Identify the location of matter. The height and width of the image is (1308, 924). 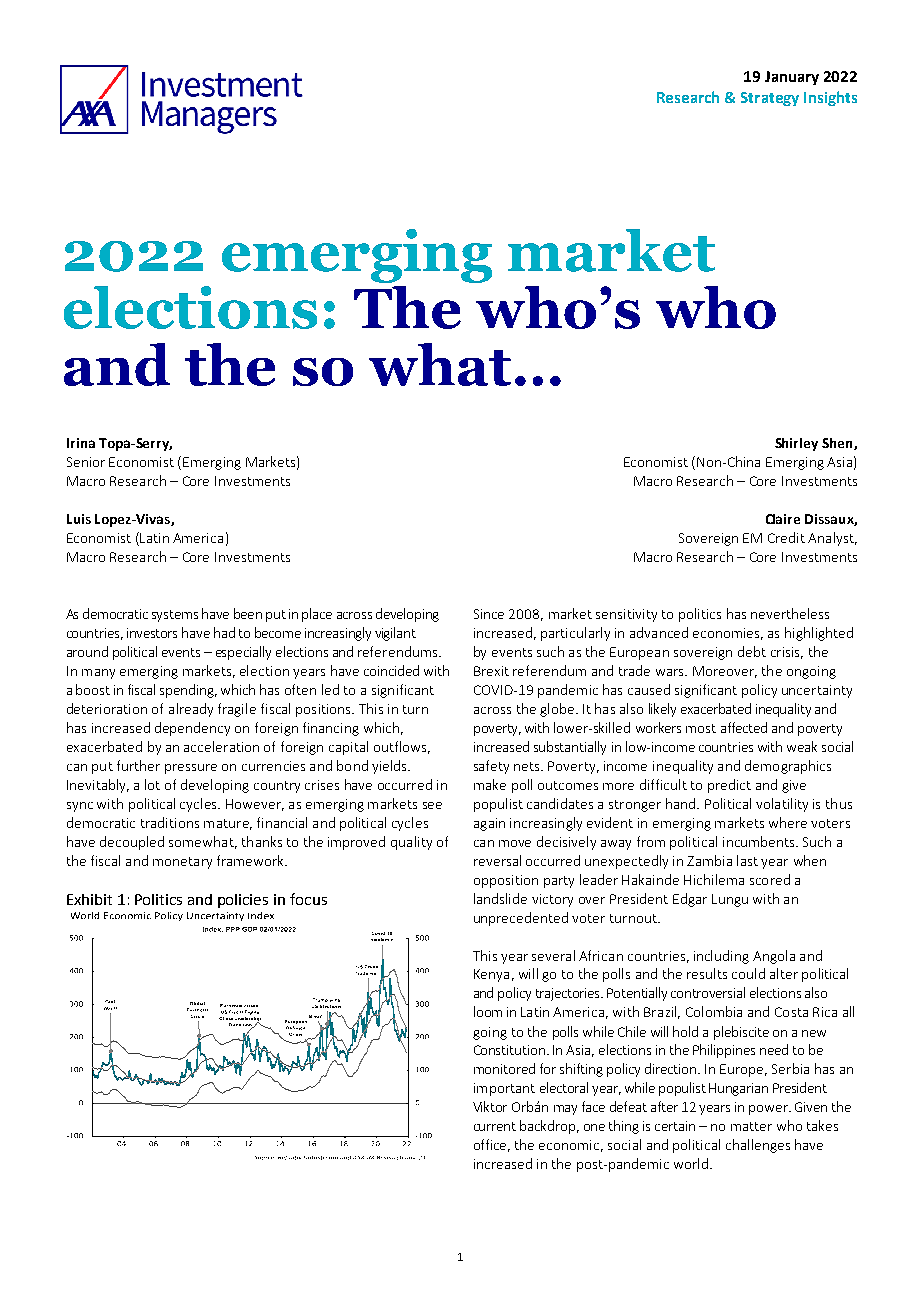
(751, 1126).
